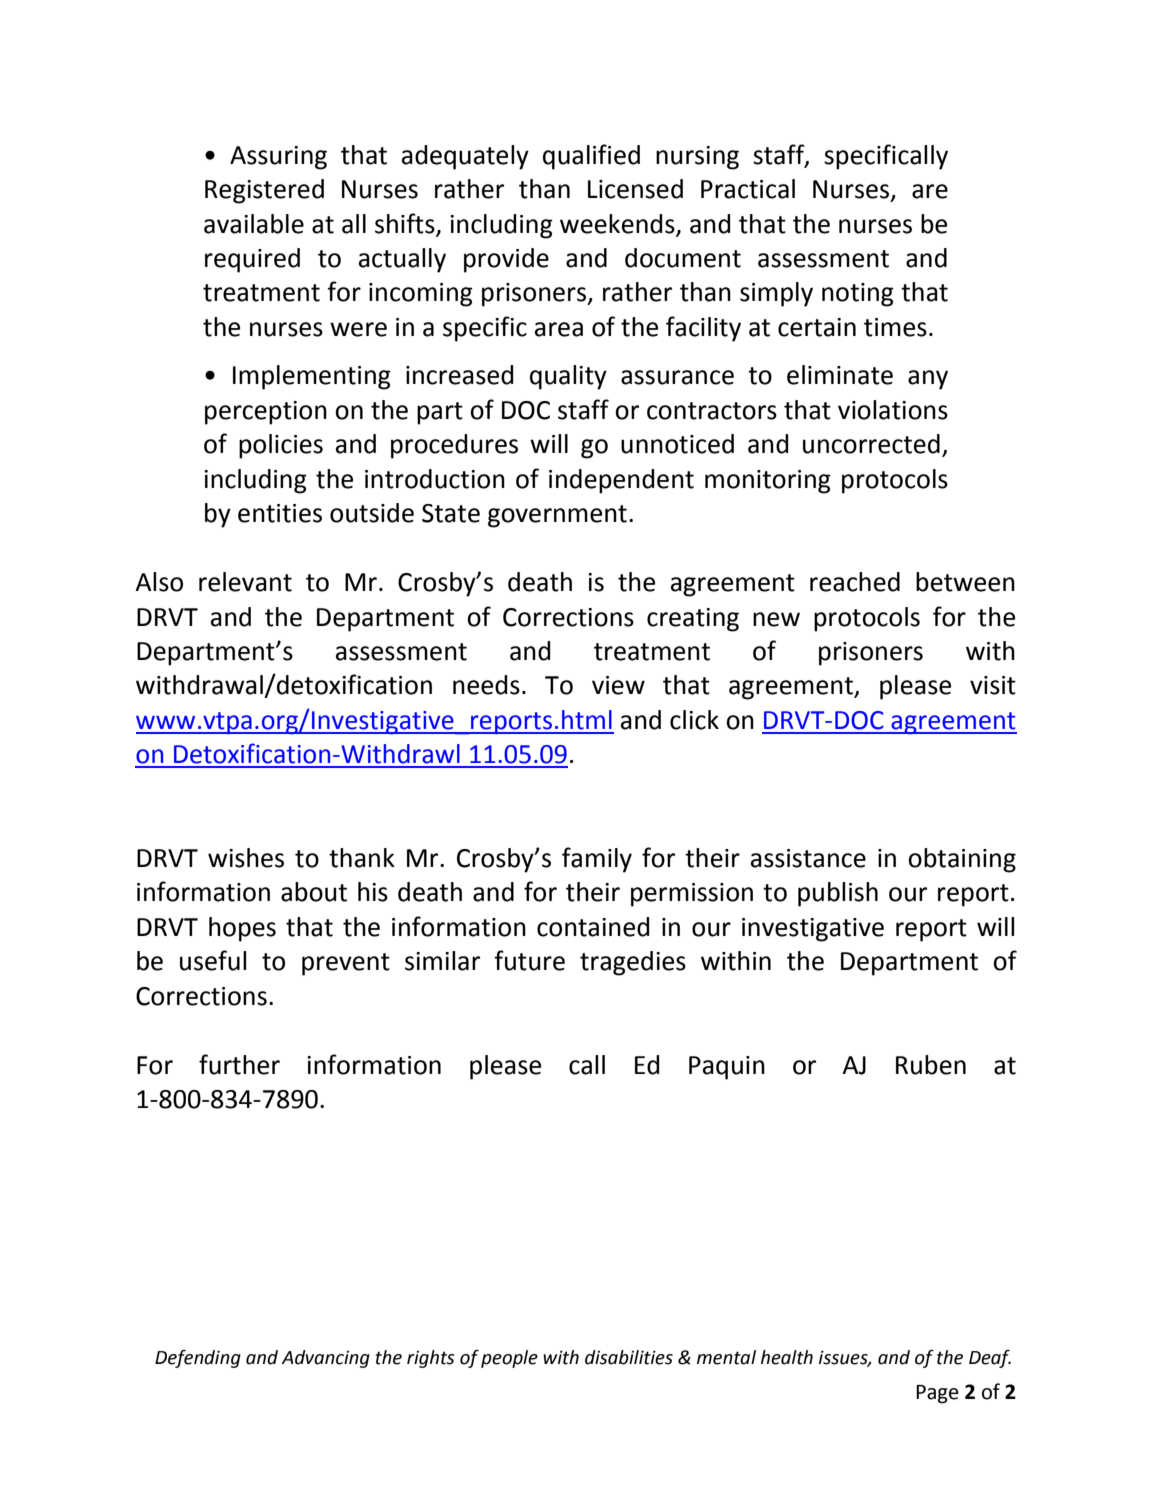 The width and height of the screenshot is (1152, 1491). I want to click on tragedies, so click(633, 963).
